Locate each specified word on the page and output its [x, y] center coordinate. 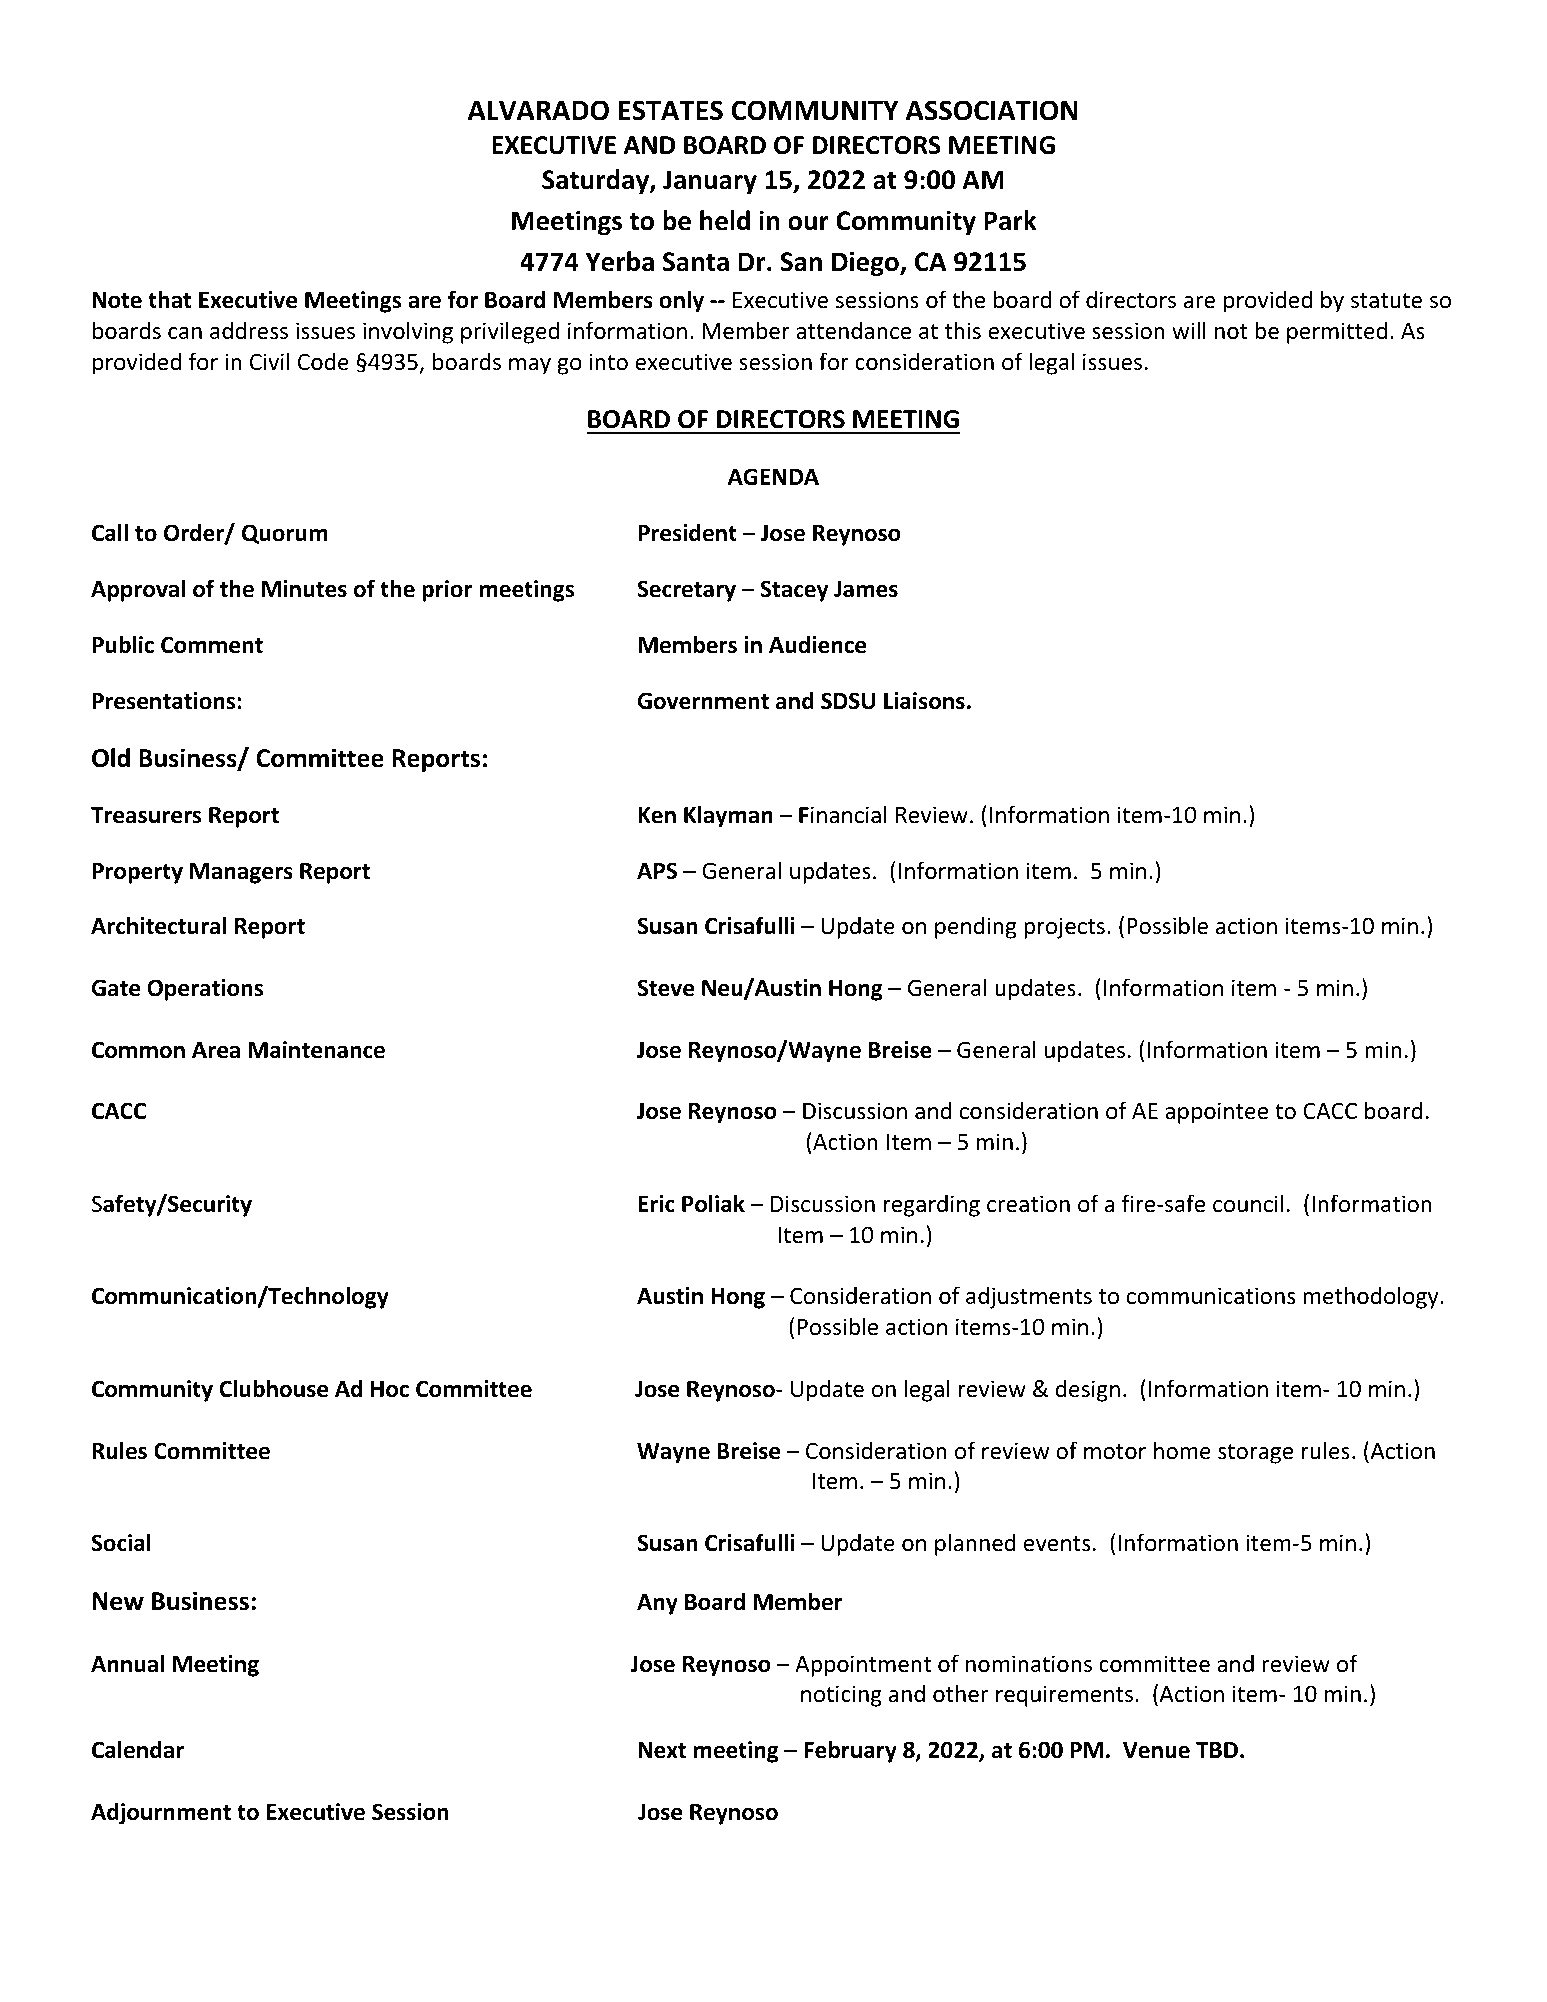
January [710, 182]
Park [1010, 220]
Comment [212, 645]
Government [703, 701]
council [1248, 1203]
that [169, 299]
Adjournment [161, 1813]
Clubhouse [273, 1388]
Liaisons [924, 701]
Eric [656, 1204]
